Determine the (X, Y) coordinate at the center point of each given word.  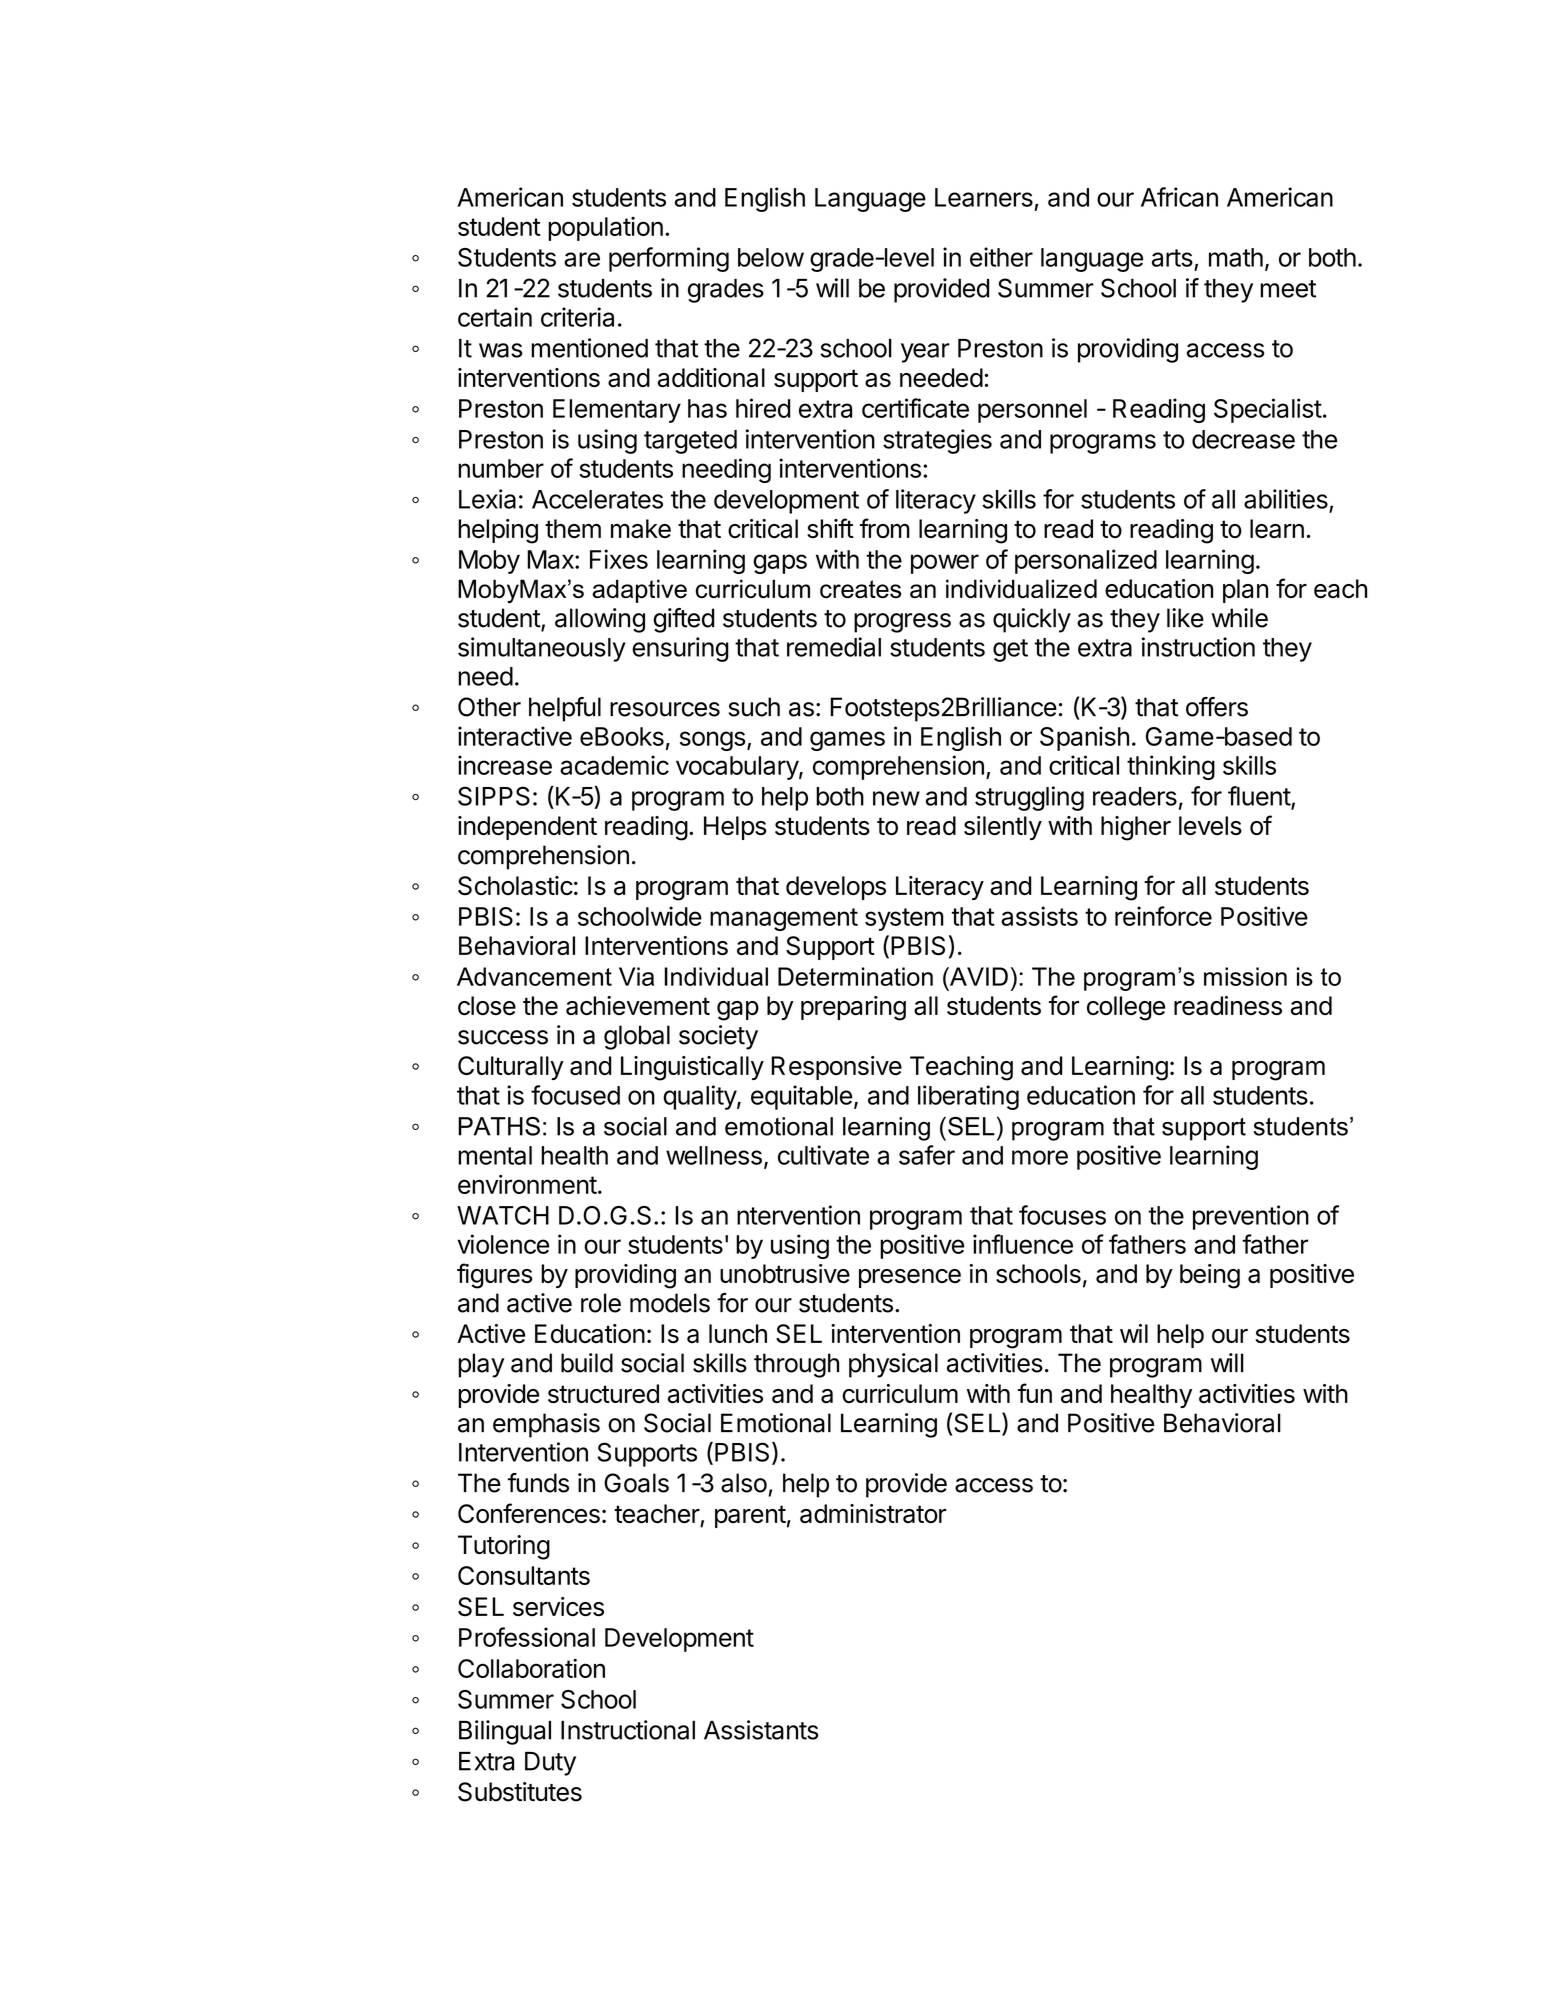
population (605, 229)
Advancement (534, 976)
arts (1172, 258)
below (771, 257)
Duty (550, 1764)
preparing (853, 1008)
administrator (873, 1514)
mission (1245, 976)
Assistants (761, 1730)
